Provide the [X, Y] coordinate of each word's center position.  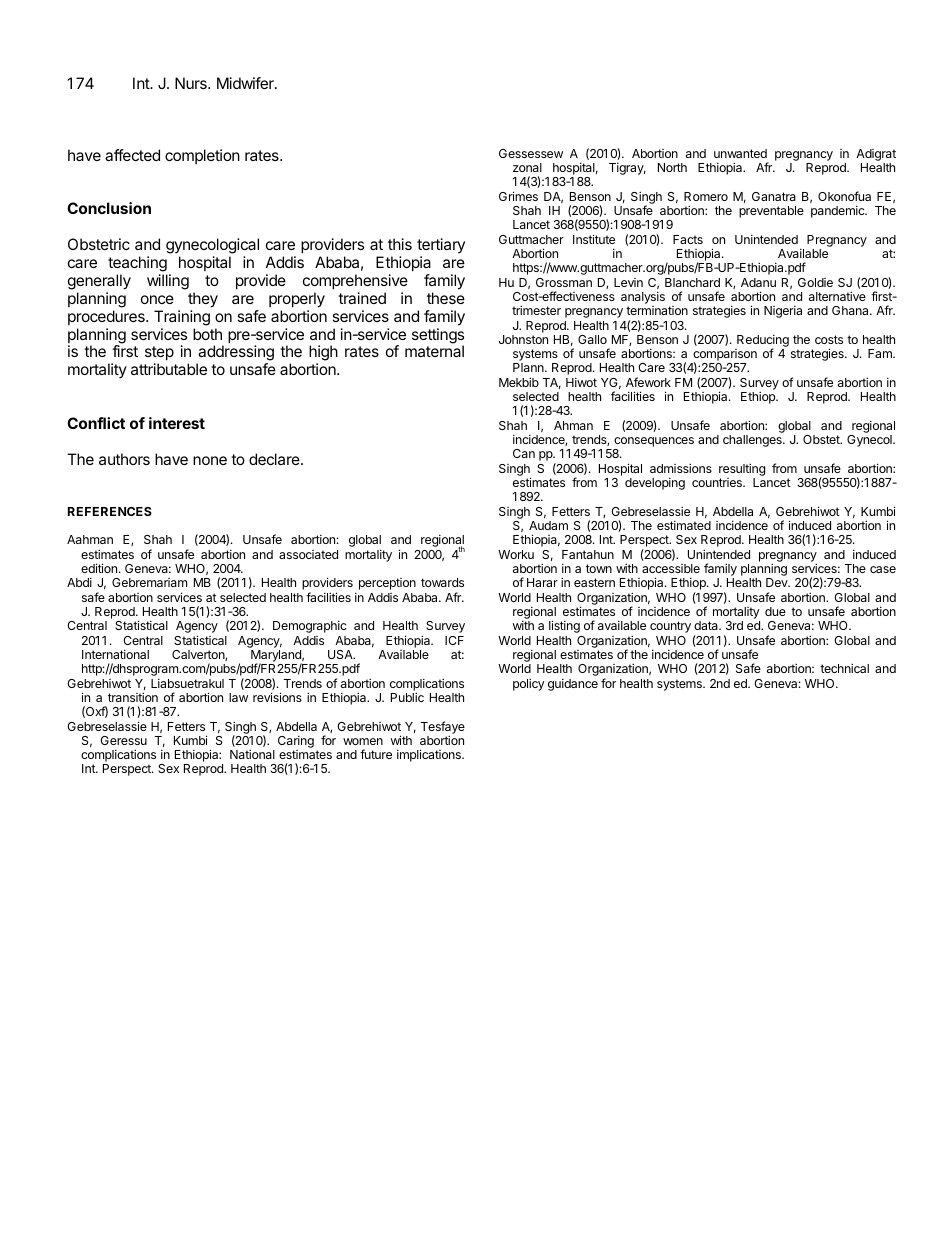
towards [442, 582]
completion [202, 156]
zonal [527, 167]
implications [430, 755]
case [883, 569]
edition [99, 568]
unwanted [740, 153]
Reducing [763, 342]
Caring [296, 743]
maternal [434, 351]
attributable [169, 369]
